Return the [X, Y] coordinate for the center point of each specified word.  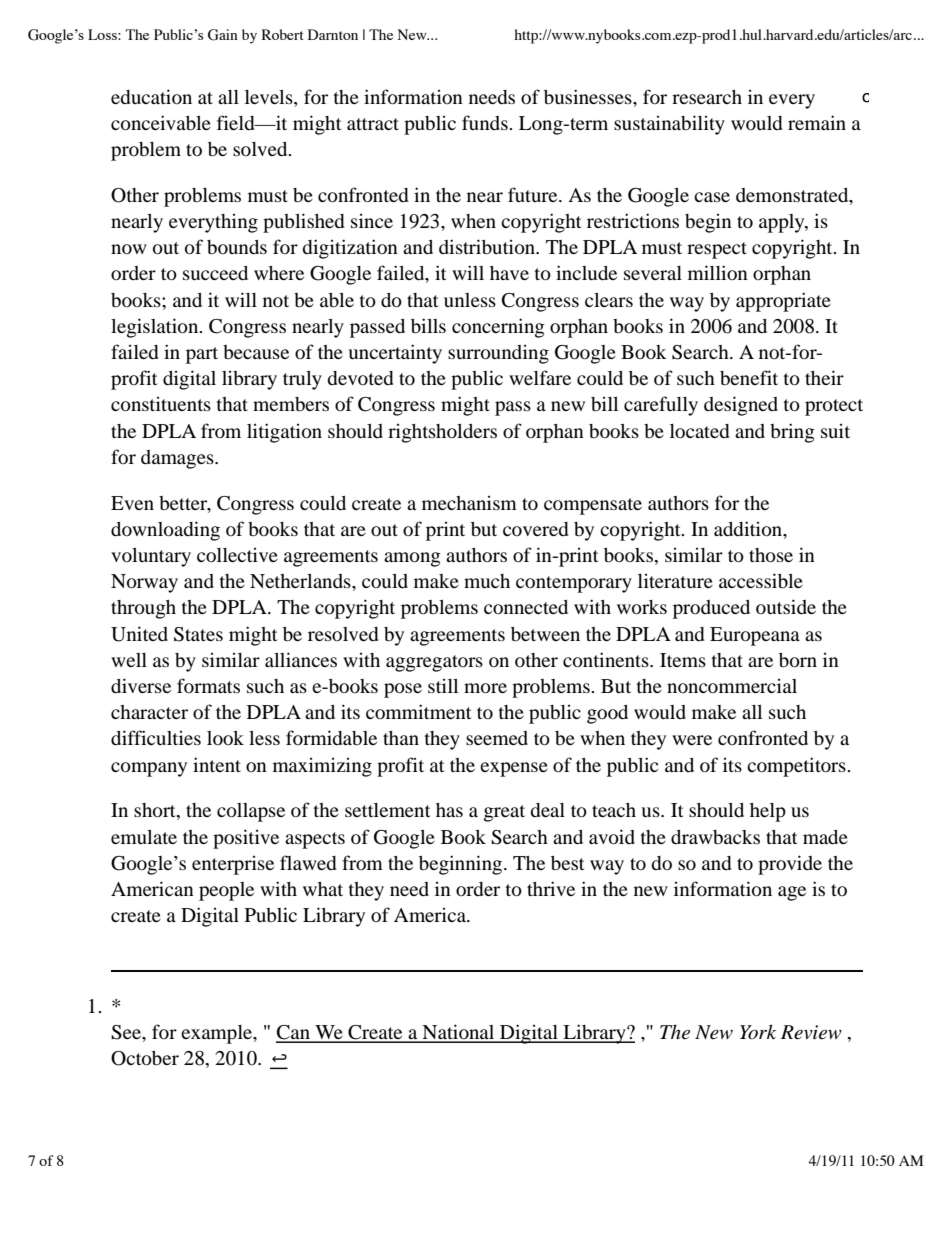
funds [486, 122]
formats [208, 685]
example [218, 1034]
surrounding [498, 354]
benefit [749, 377]
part [202, 355]
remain [817, 122]
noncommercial [732, 686]
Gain [223, 35]
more [485, 688]
